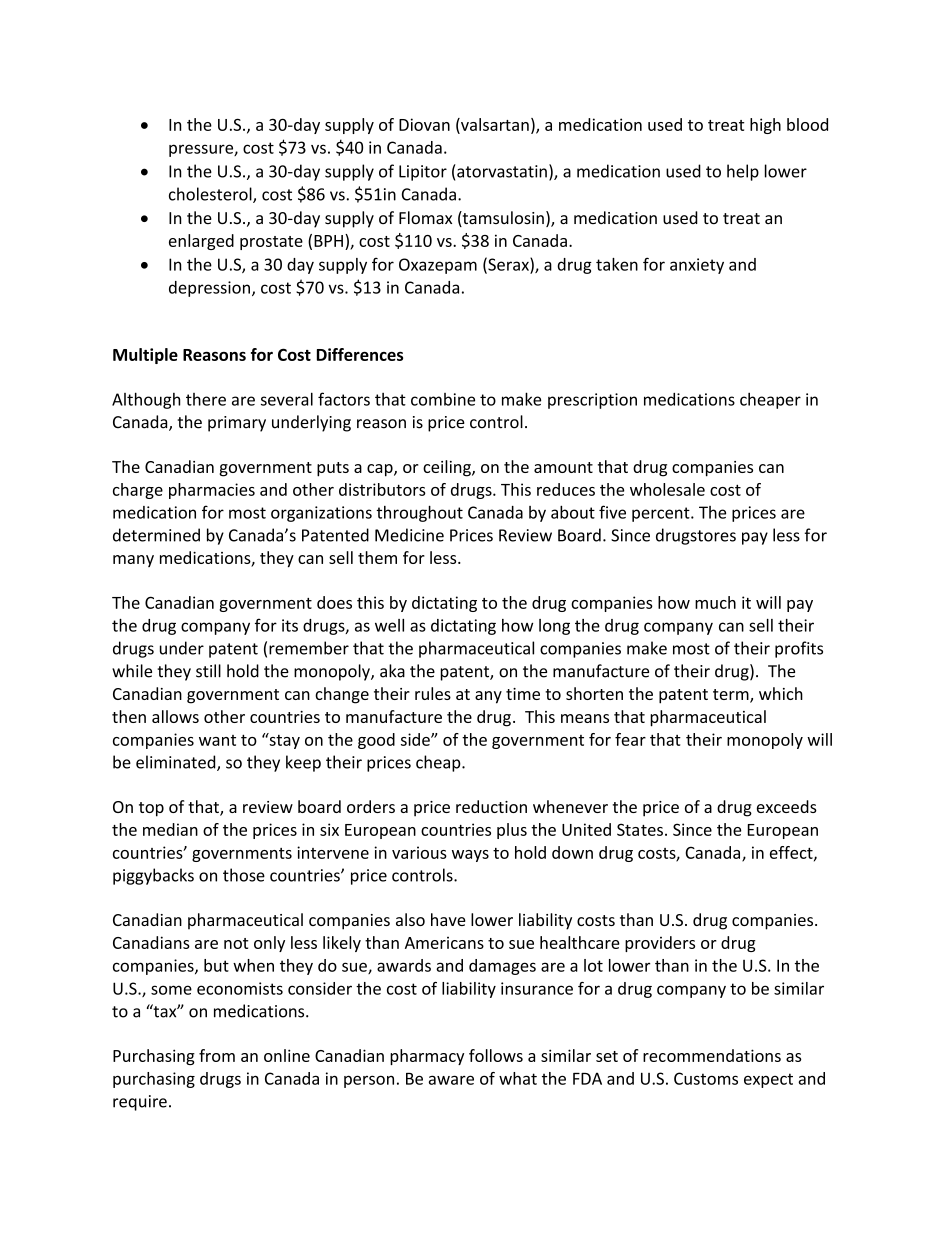  Describe the element at coordinates (209, 289) in the screenshot. I see `depression` at that location.
